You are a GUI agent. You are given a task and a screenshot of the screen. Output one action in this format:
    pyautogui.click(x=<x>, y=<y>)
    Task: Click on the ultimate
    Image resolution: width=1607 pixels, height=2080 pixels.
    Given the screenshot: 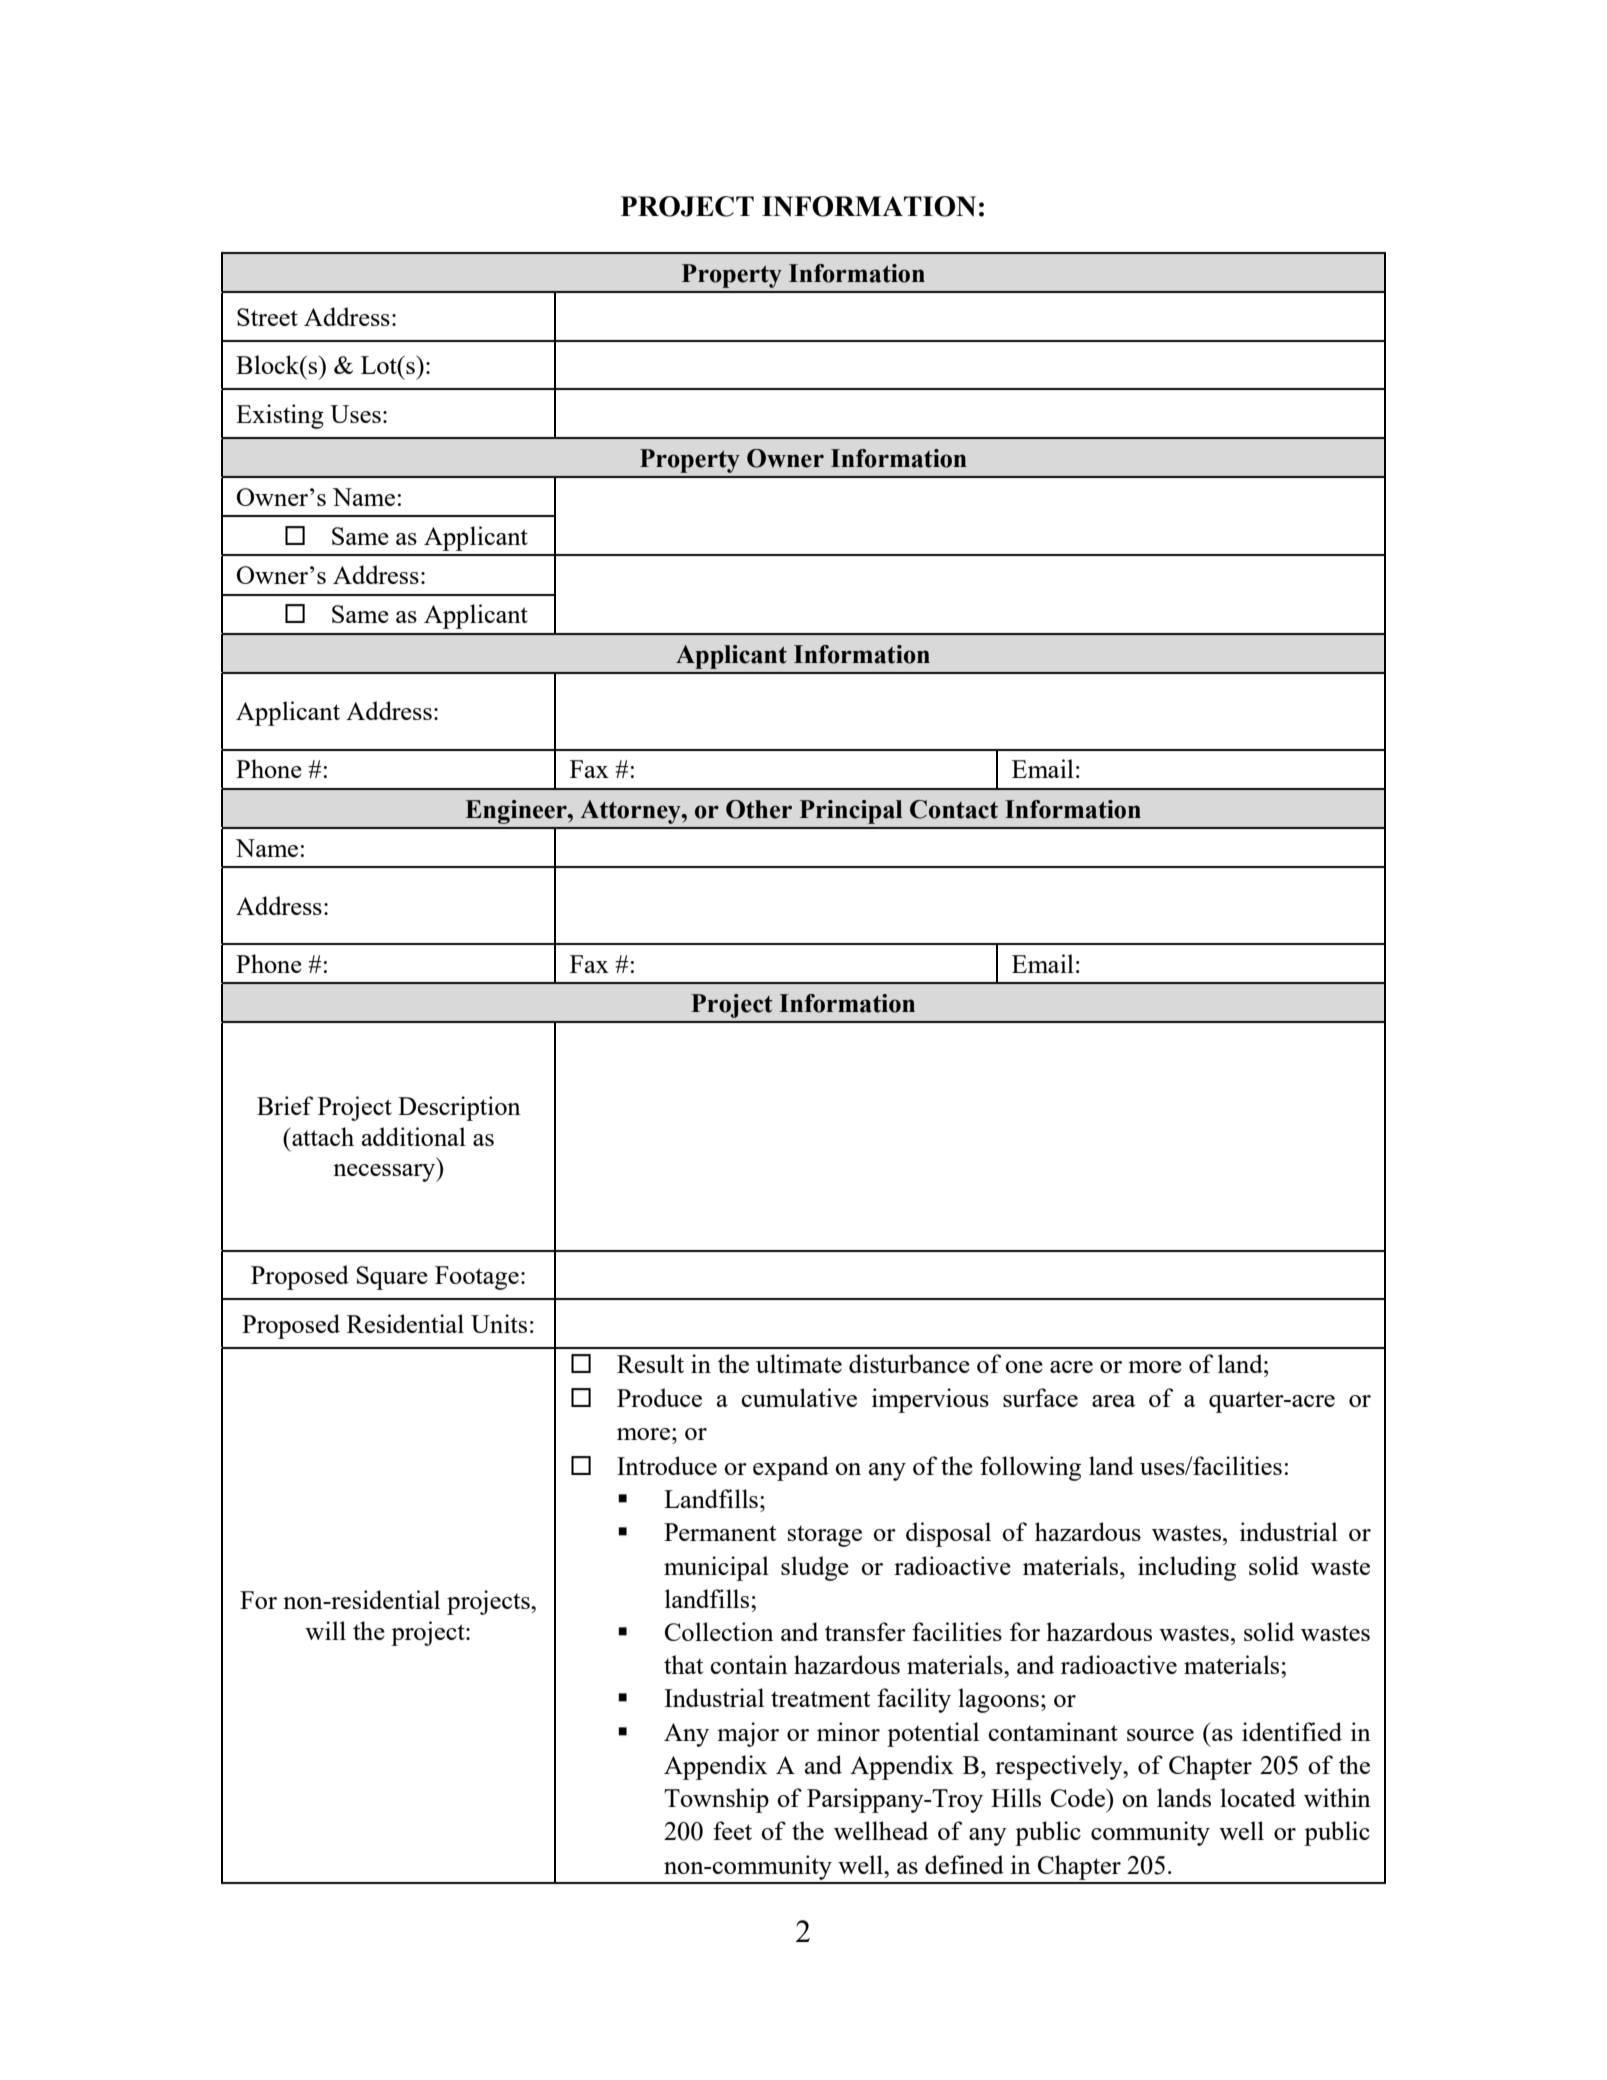 What is the action you would take?
    pyautogui.click(x=799, y=1363)
